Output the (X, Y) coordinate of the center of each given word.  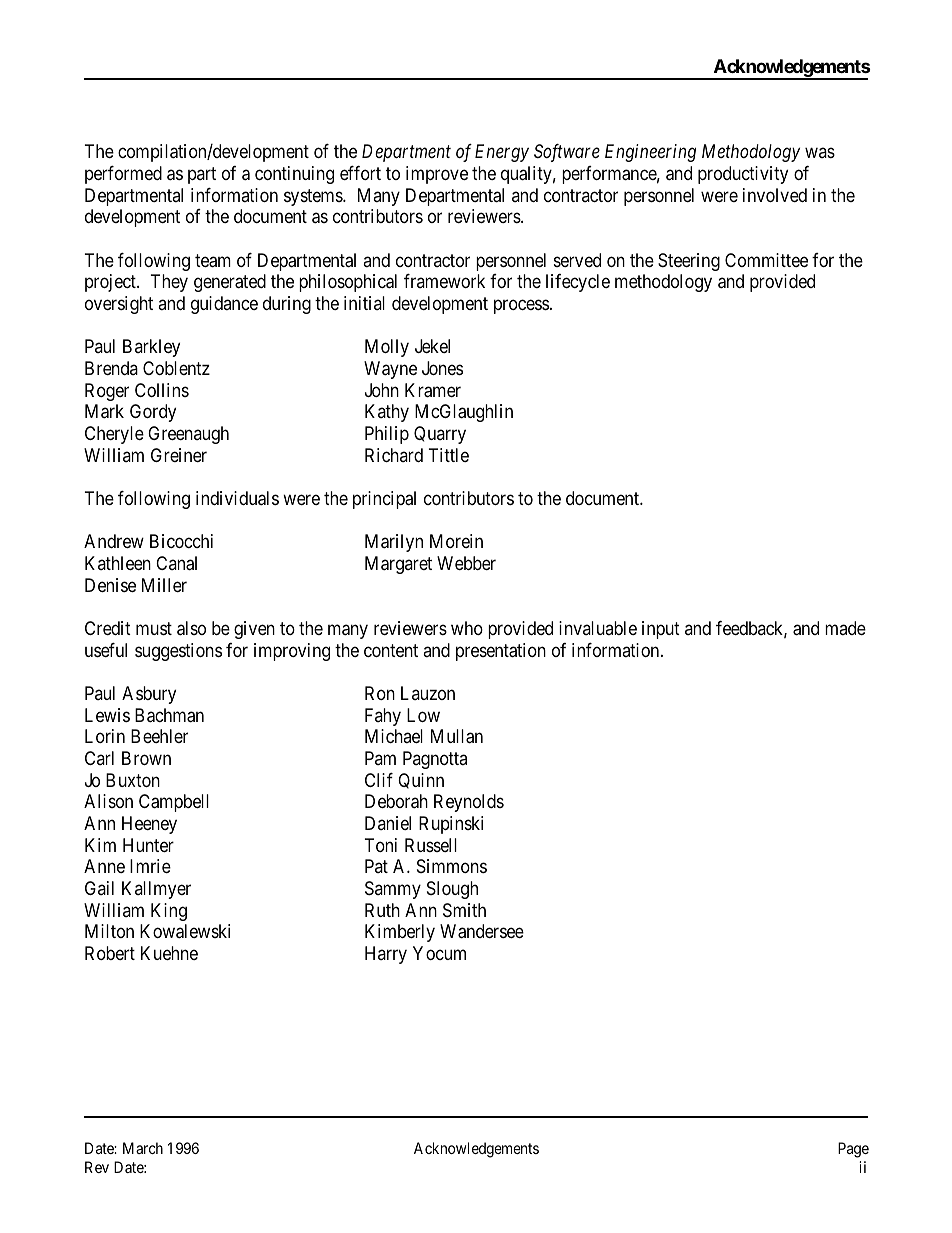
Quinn (421, 781)
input (661, 630)
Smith (464, 910)
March (143, 1148)
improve (437, 175)
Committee (766, 260)
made (845, 628)
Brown (146, 758)
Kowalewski (185, 931)
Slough (452, 890)
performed (123, 175)
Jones (442, 368)
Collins (162, 390)
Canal (176, 563)
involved (775, 195)
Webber (466, 563)
